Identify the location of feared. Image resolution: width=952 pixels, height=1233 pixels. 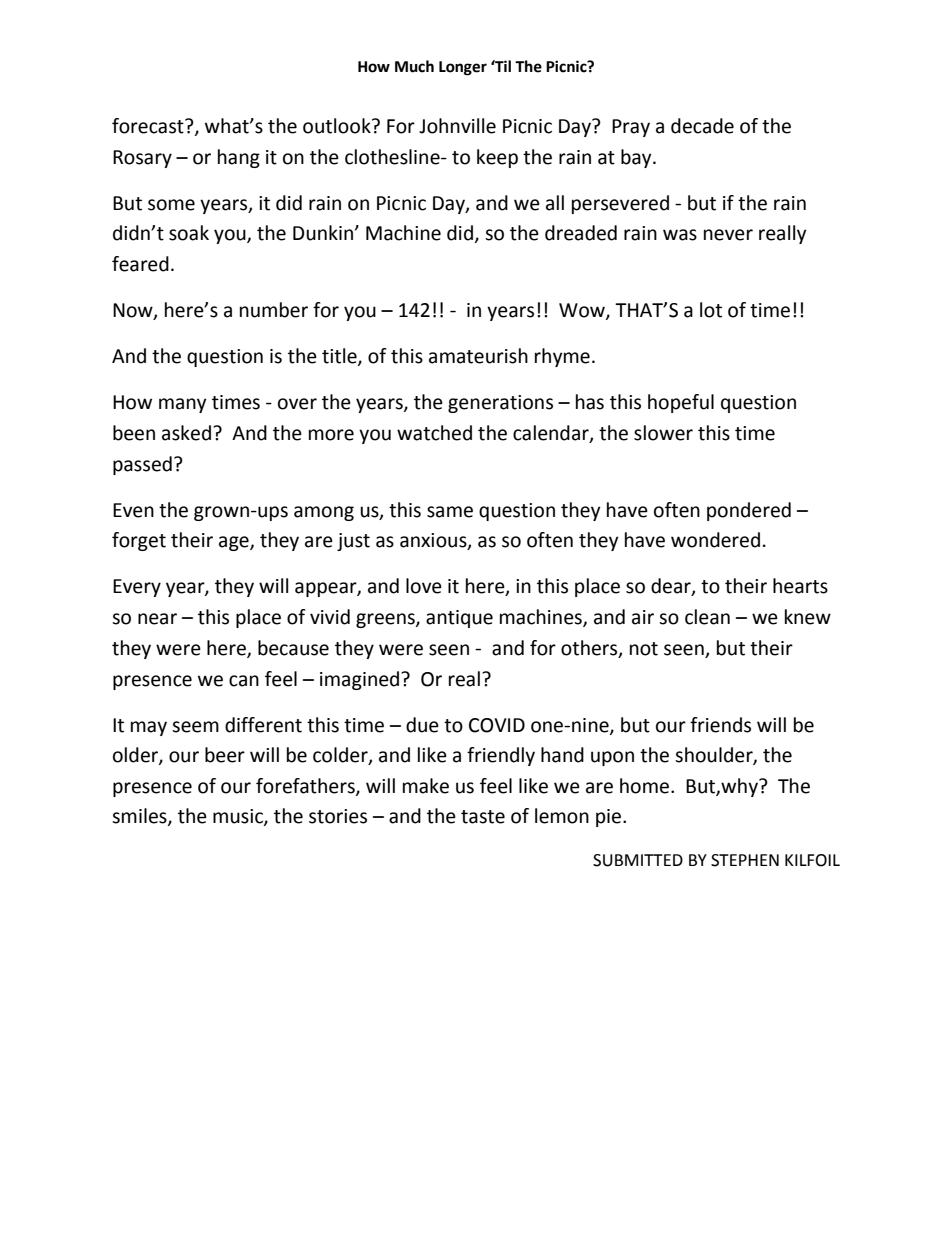
(140, 264).
